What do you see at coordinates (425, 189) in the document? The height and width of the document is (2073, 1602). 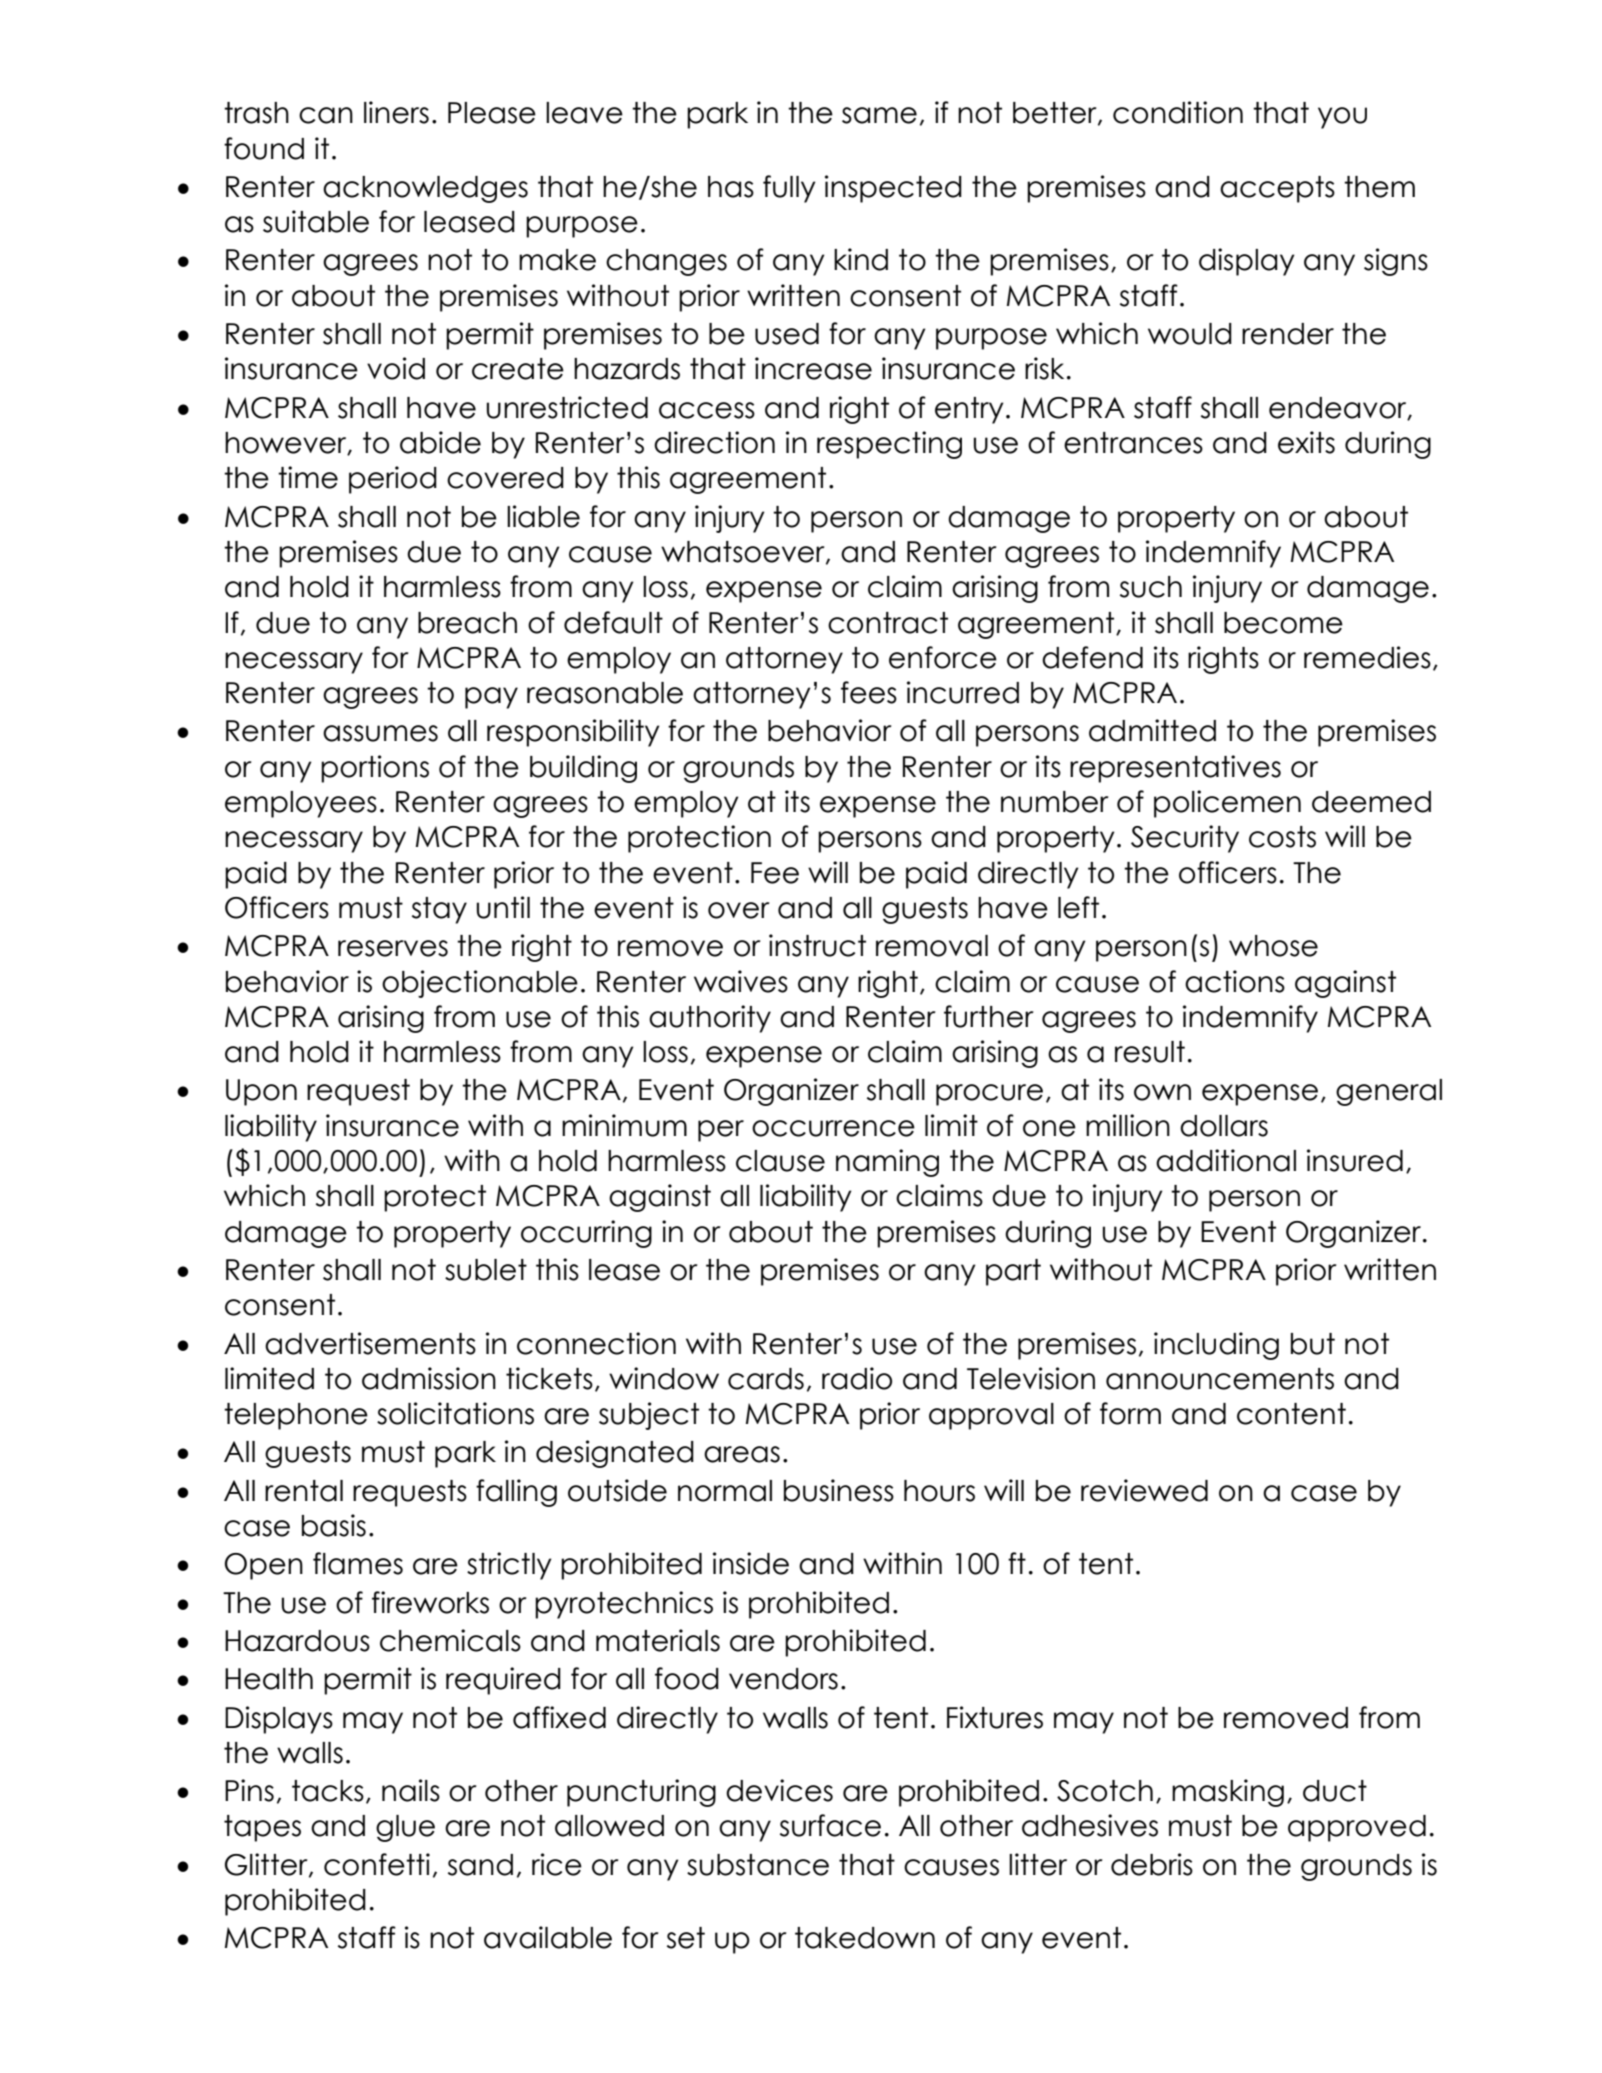 I see `acknowledges` at bounding box center [425, 189].
